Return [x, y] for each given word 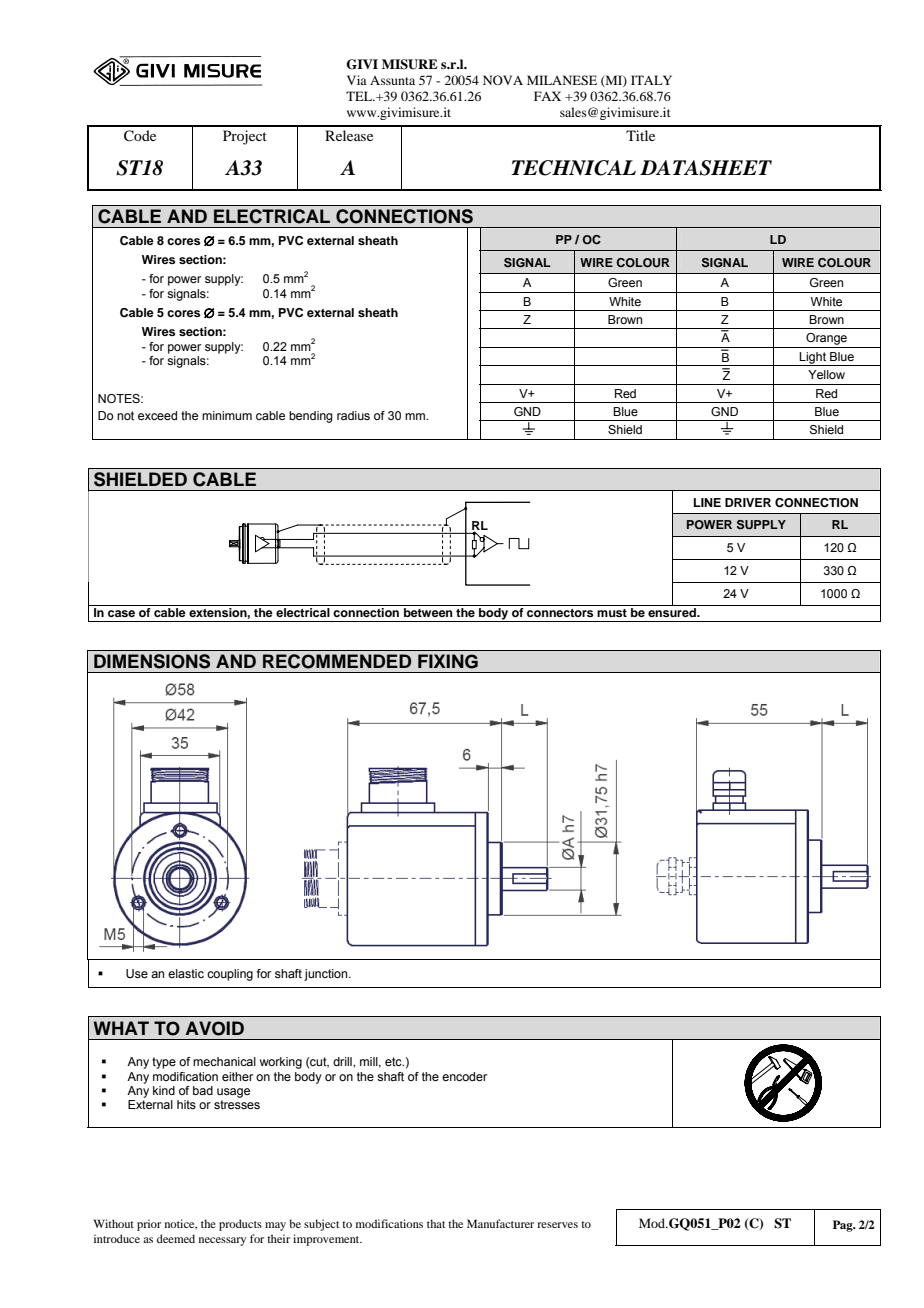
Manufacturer [500, 1223]
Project [245, 137]
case [121, 613]
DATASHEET [706, 168]
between [428, 611]
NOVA [503, 80]
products [240, 1225]
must [612, 613]
